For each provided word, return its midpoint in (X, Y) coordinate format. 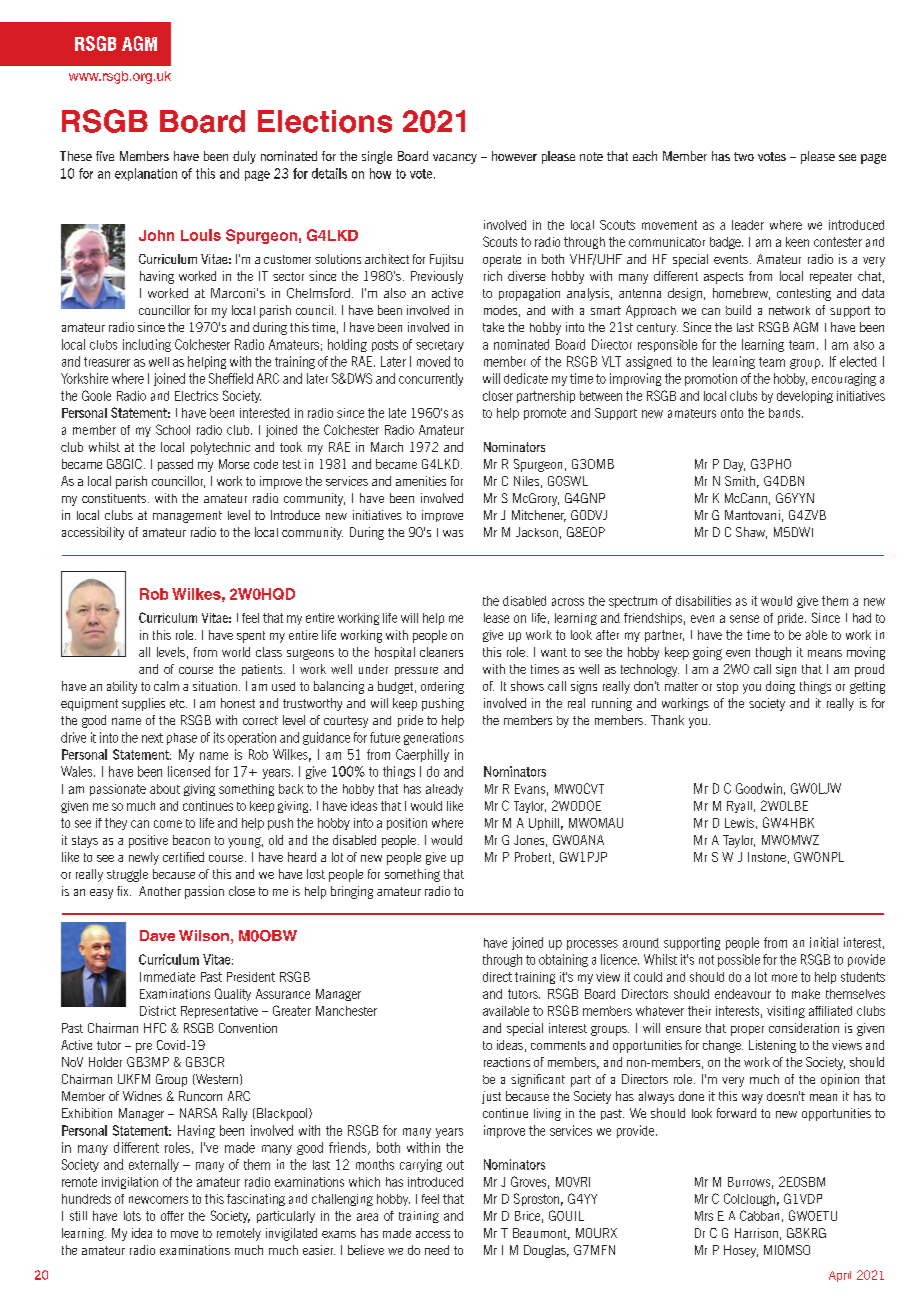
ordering (442, 687)
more (784, 978)
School (173, 429)
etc (178, 703)
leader (748, 225)
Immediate (167, 977)
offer (172, 1216)
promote (545, 414)
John (156, 235)
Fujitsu (446, 260)
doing (780, 687)
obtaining (563, 960)
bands (786, 413)
